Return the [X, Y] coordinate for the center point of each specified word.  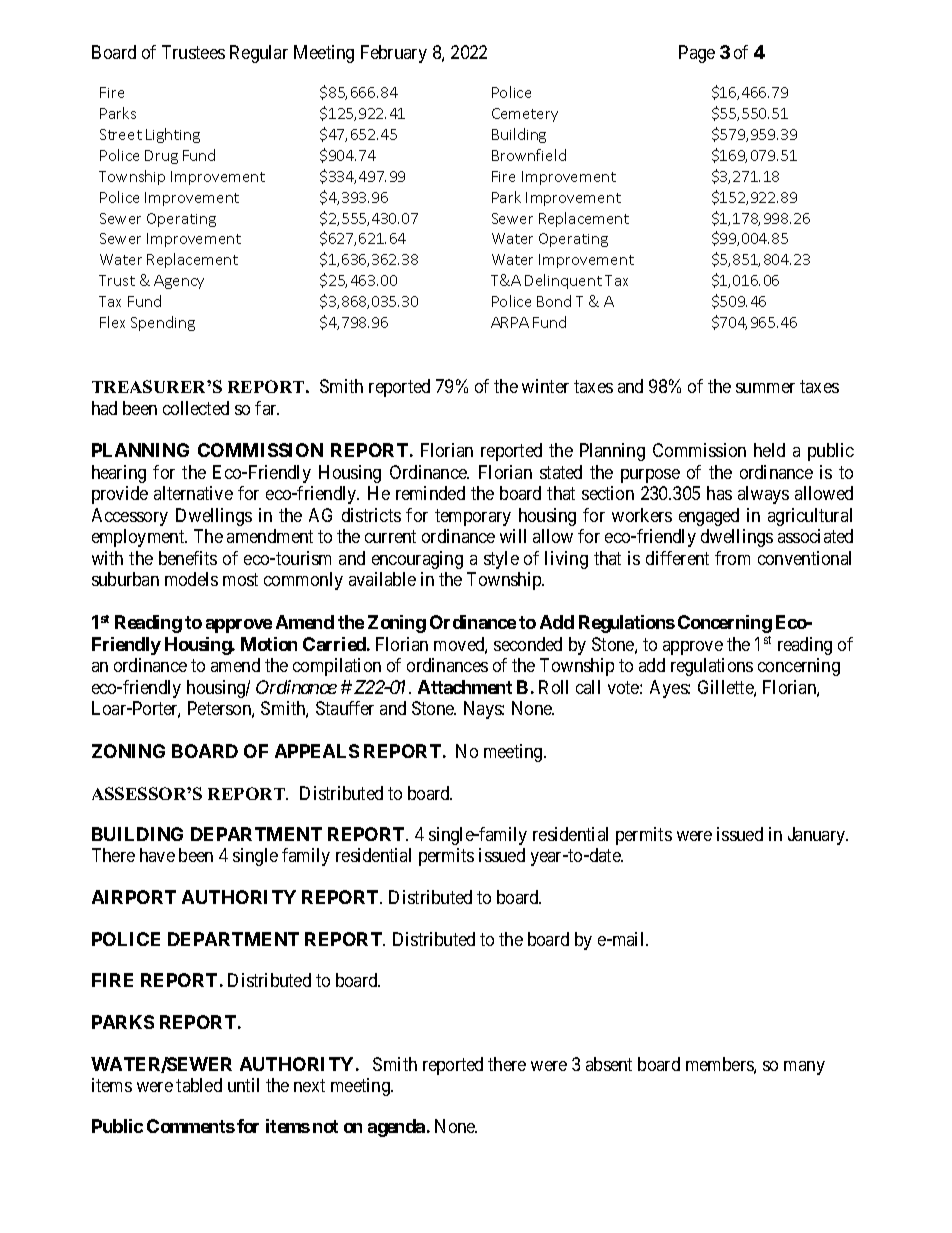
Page [697, 54]
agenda [396, 1128]
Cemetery [525, 115]
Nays [483, 710]
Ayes [669, 689]
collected [196, 408]
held [769, 450]
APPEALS [317, 751]
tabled [199, 1085]
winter [545, 386]
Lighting [173, 135]
